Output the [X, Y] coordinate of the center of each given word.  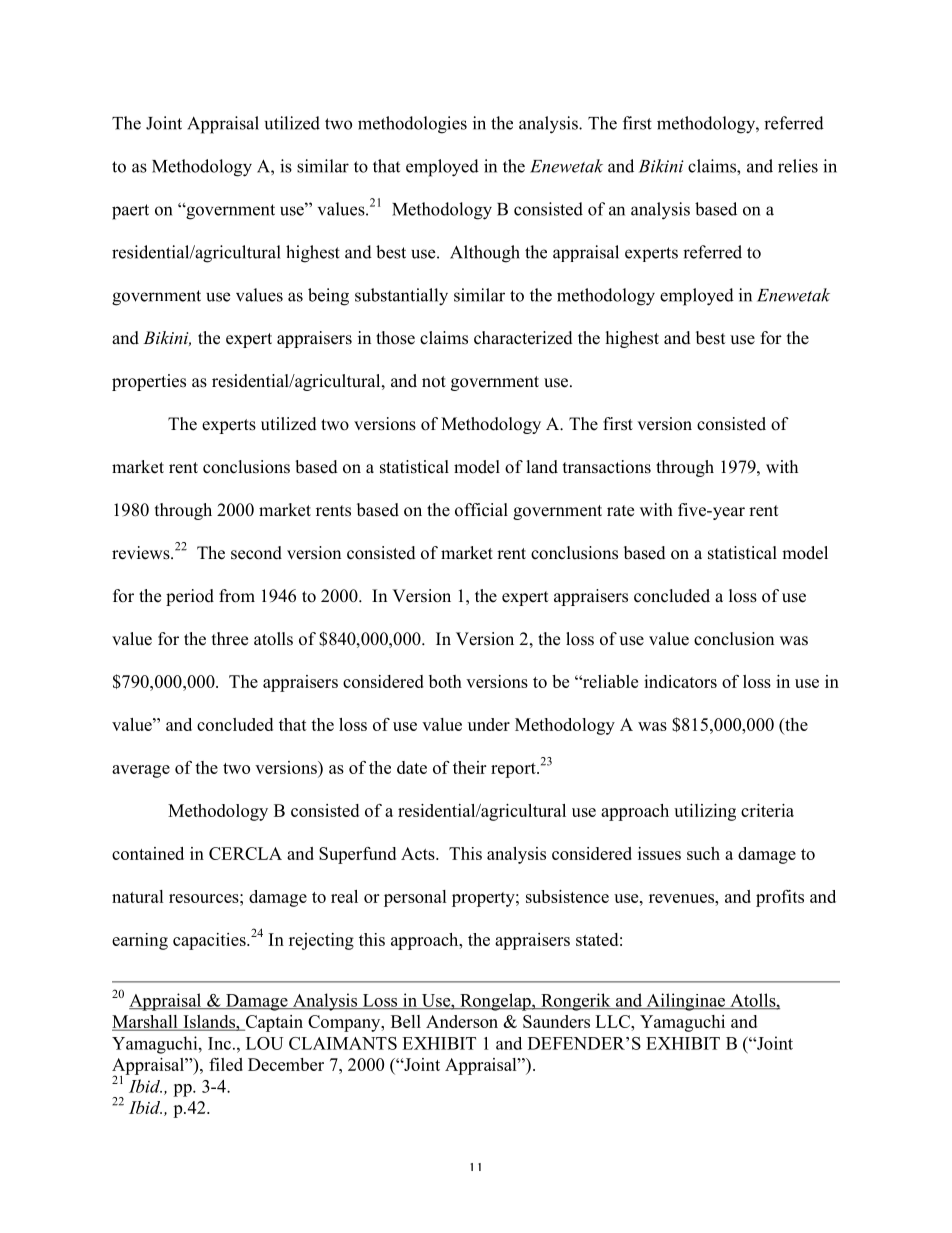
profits [780, 898]
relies [798, 166]
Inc [219, 1043]
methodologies [412, 125]
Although [485, 254]
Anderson [462, 1021]
